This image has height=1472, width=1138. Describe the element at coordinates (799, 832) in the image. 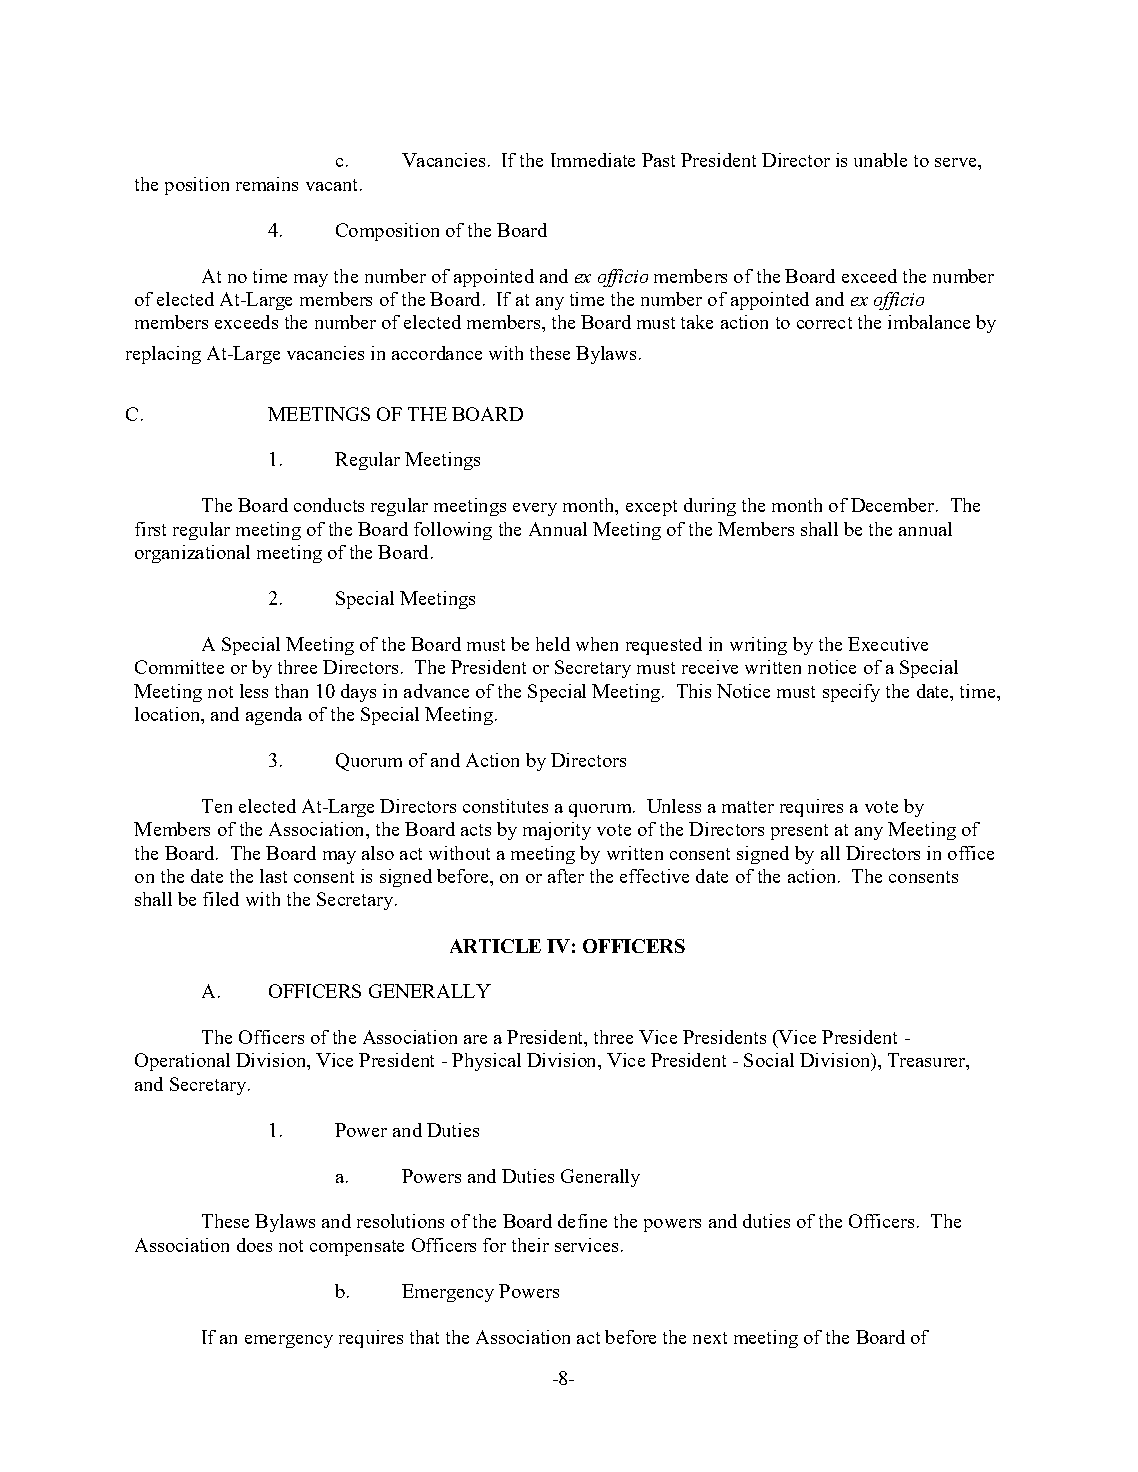

I see `present` at that location.
